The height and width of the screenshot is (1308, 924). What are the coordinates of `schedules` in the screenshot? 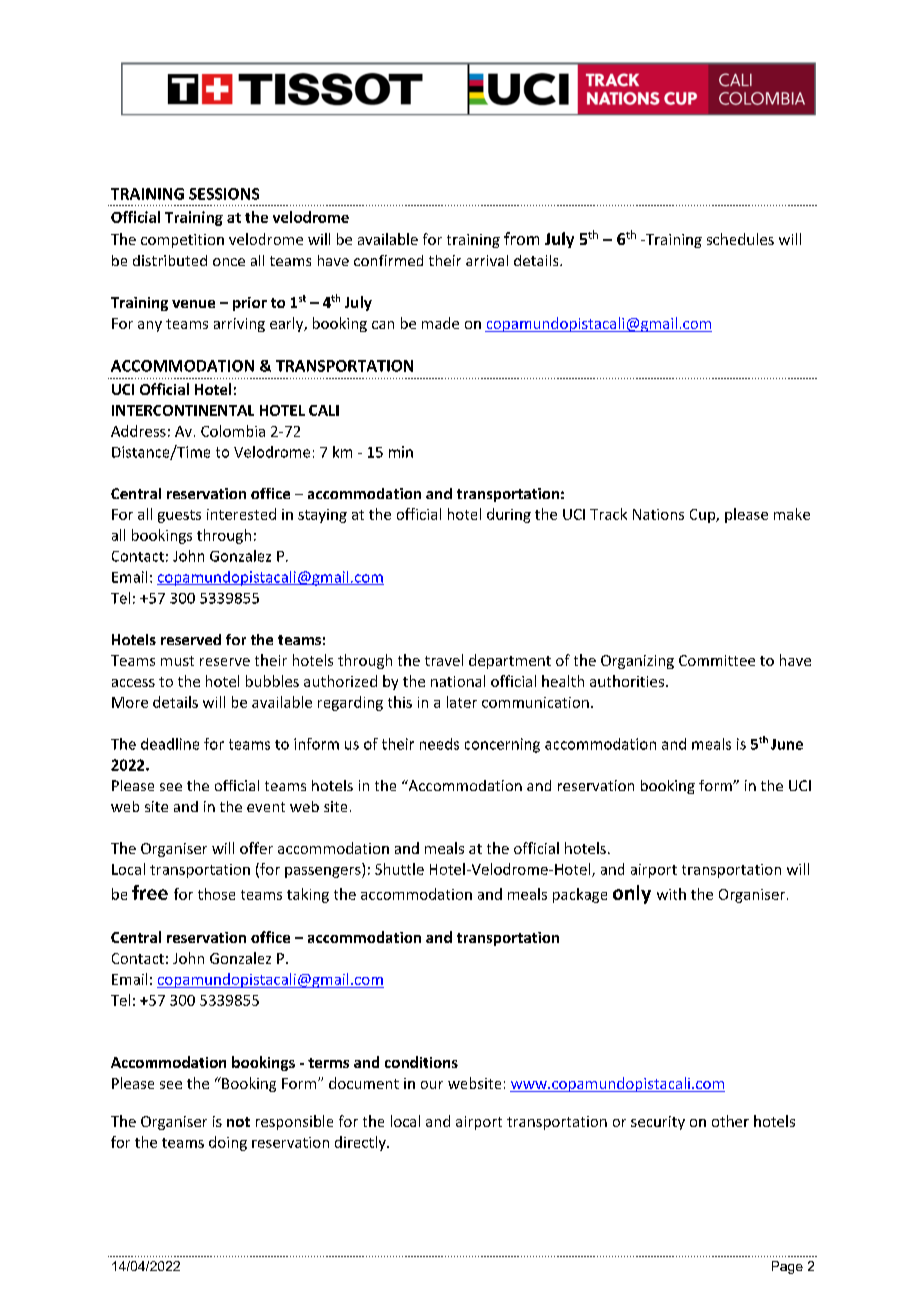 It's located at (740, 239).
